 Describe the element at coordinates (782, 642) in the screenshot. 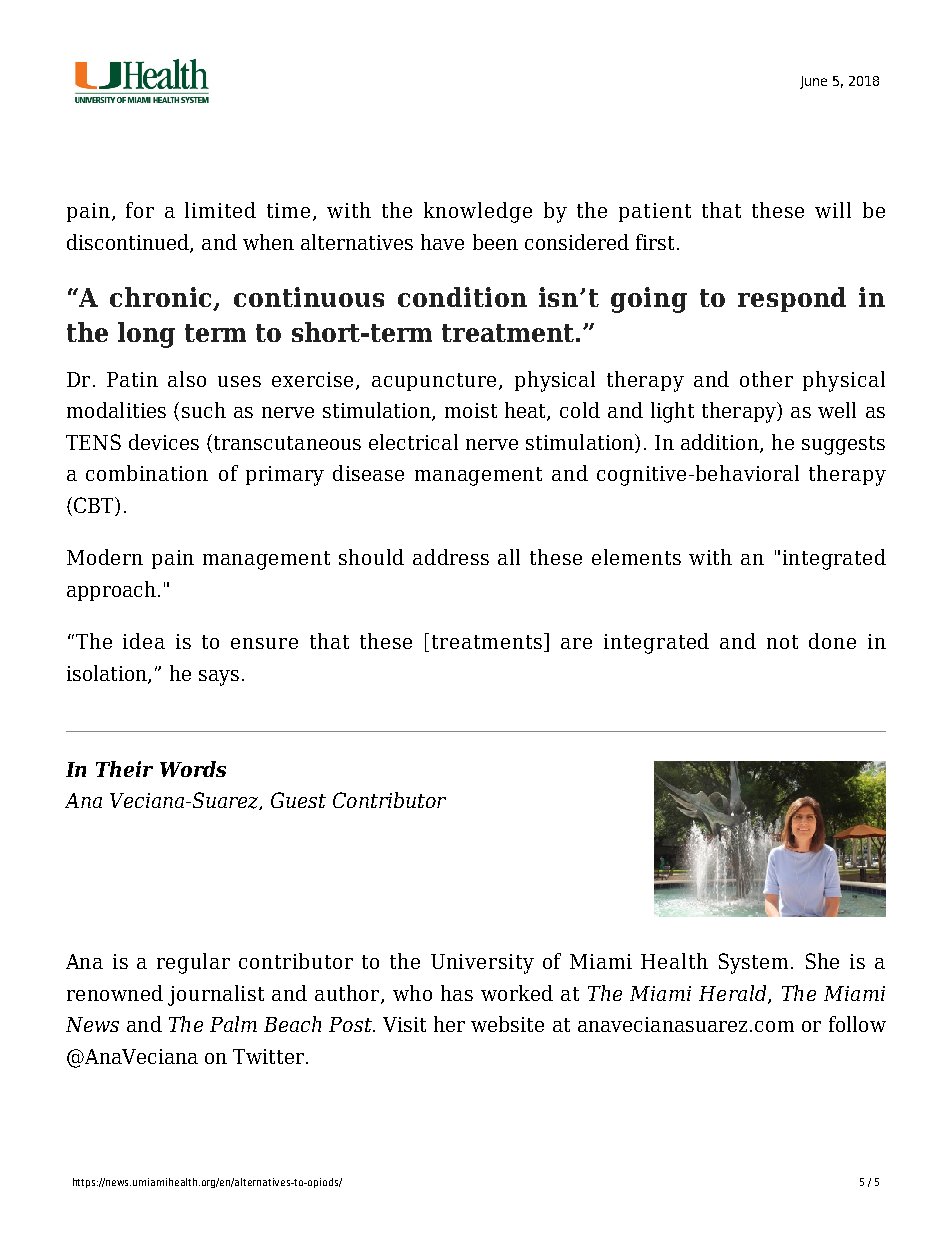

I see `not` at that location.
